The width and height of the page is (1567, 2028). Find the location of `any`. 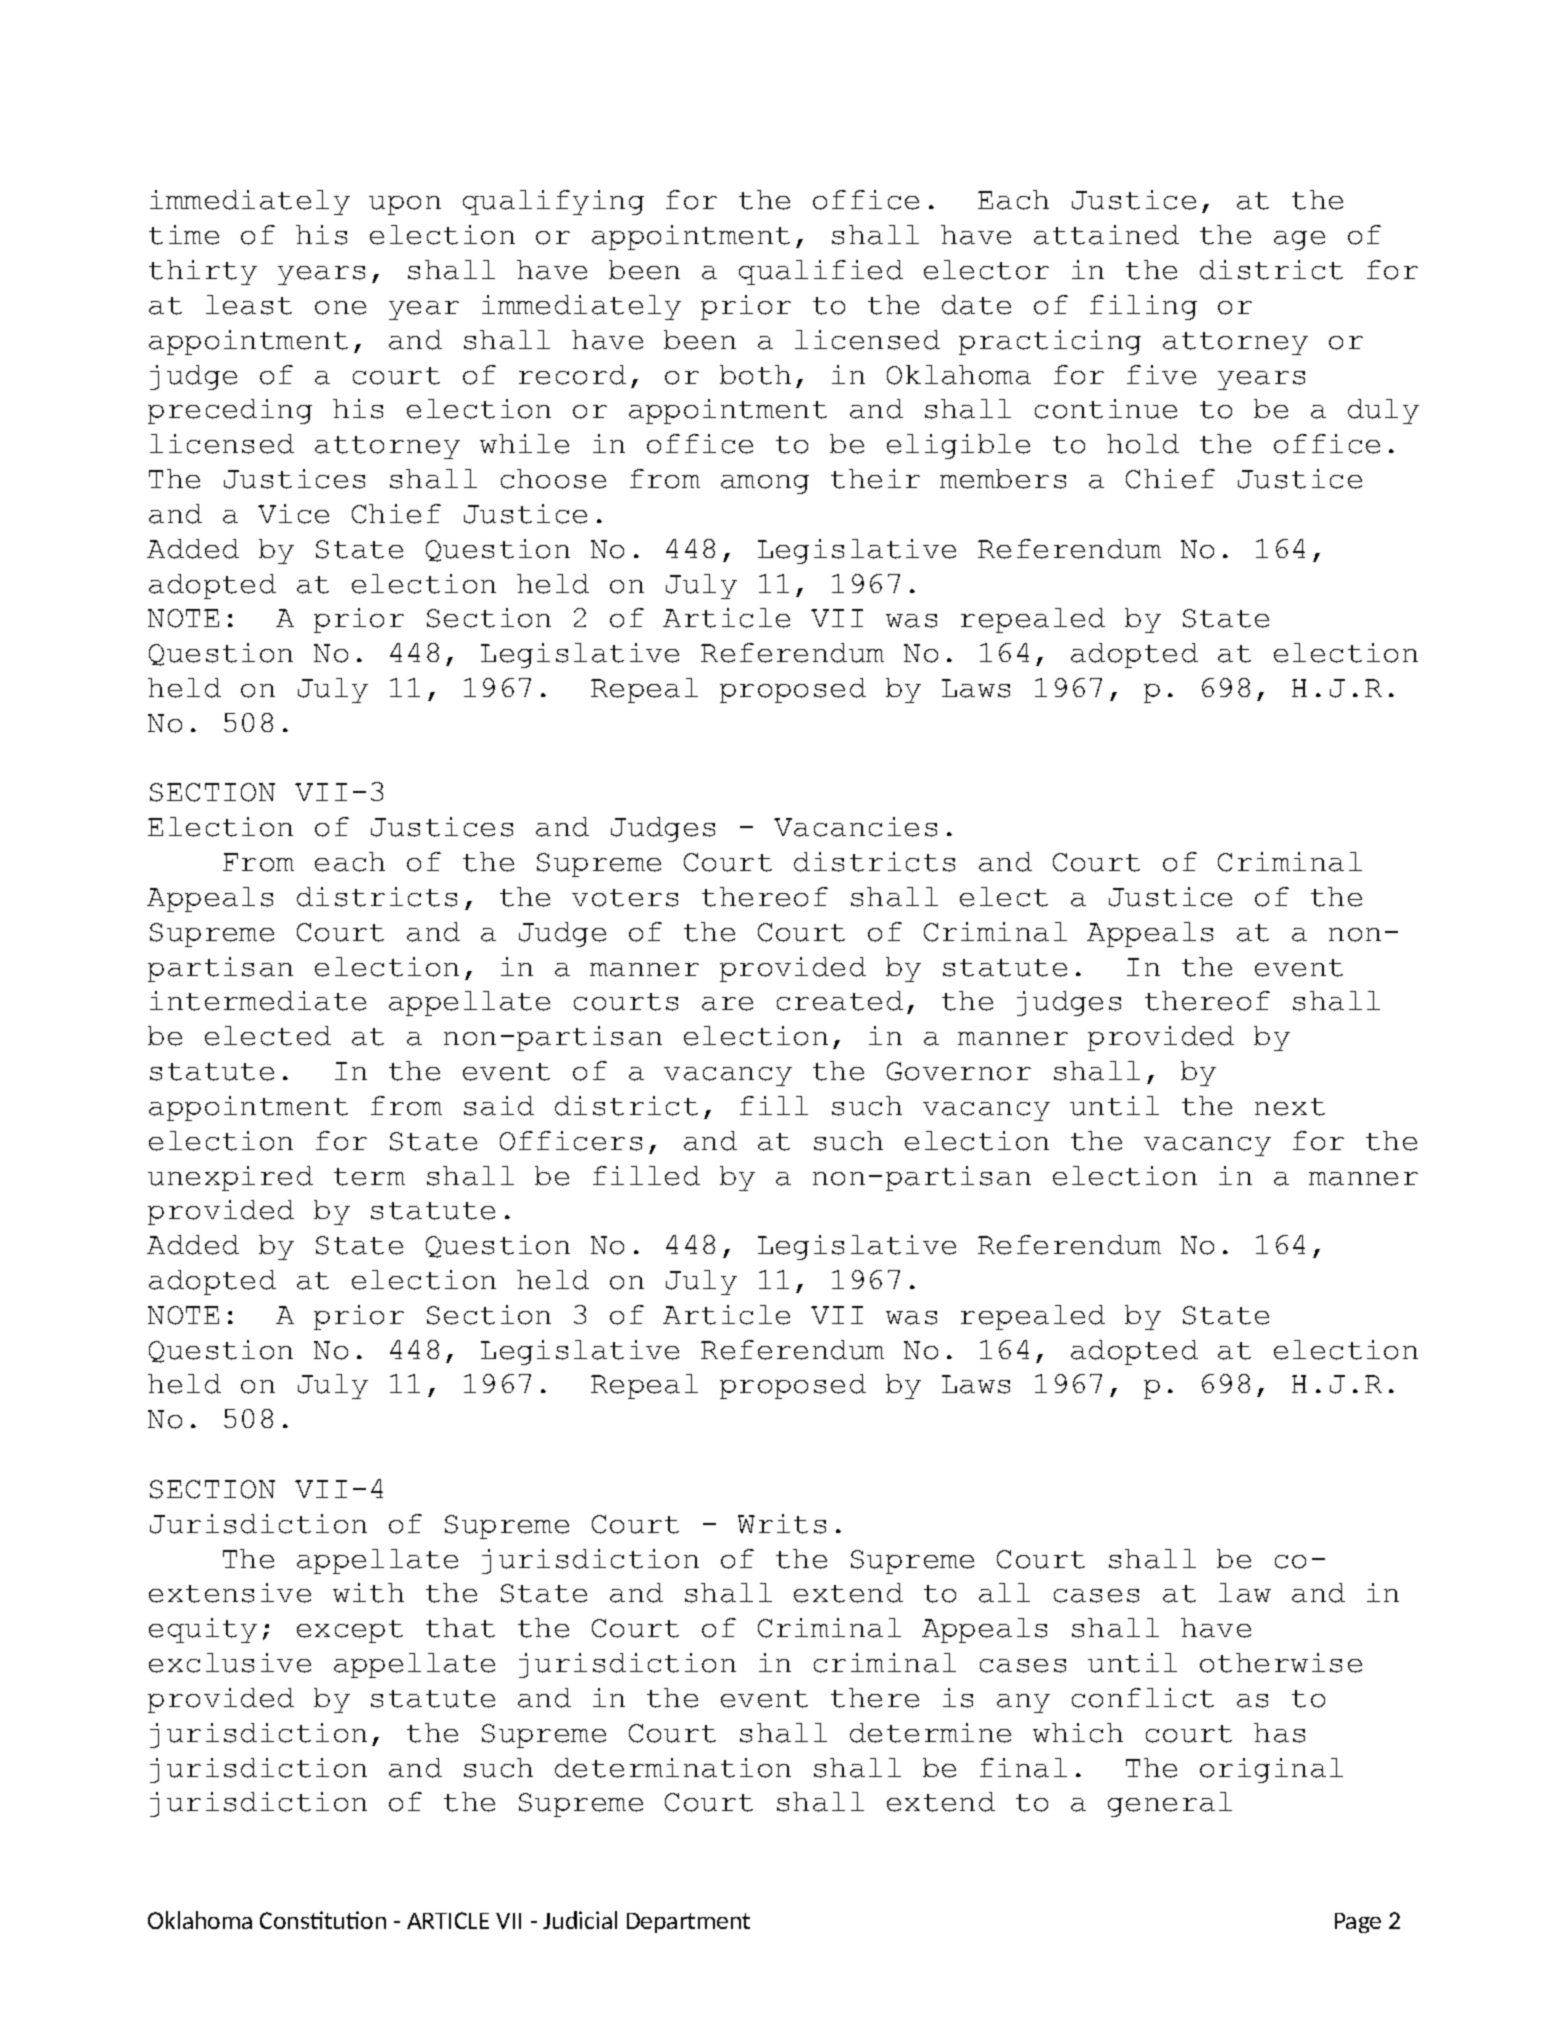

any is located at coordinates (1023, 1703).
